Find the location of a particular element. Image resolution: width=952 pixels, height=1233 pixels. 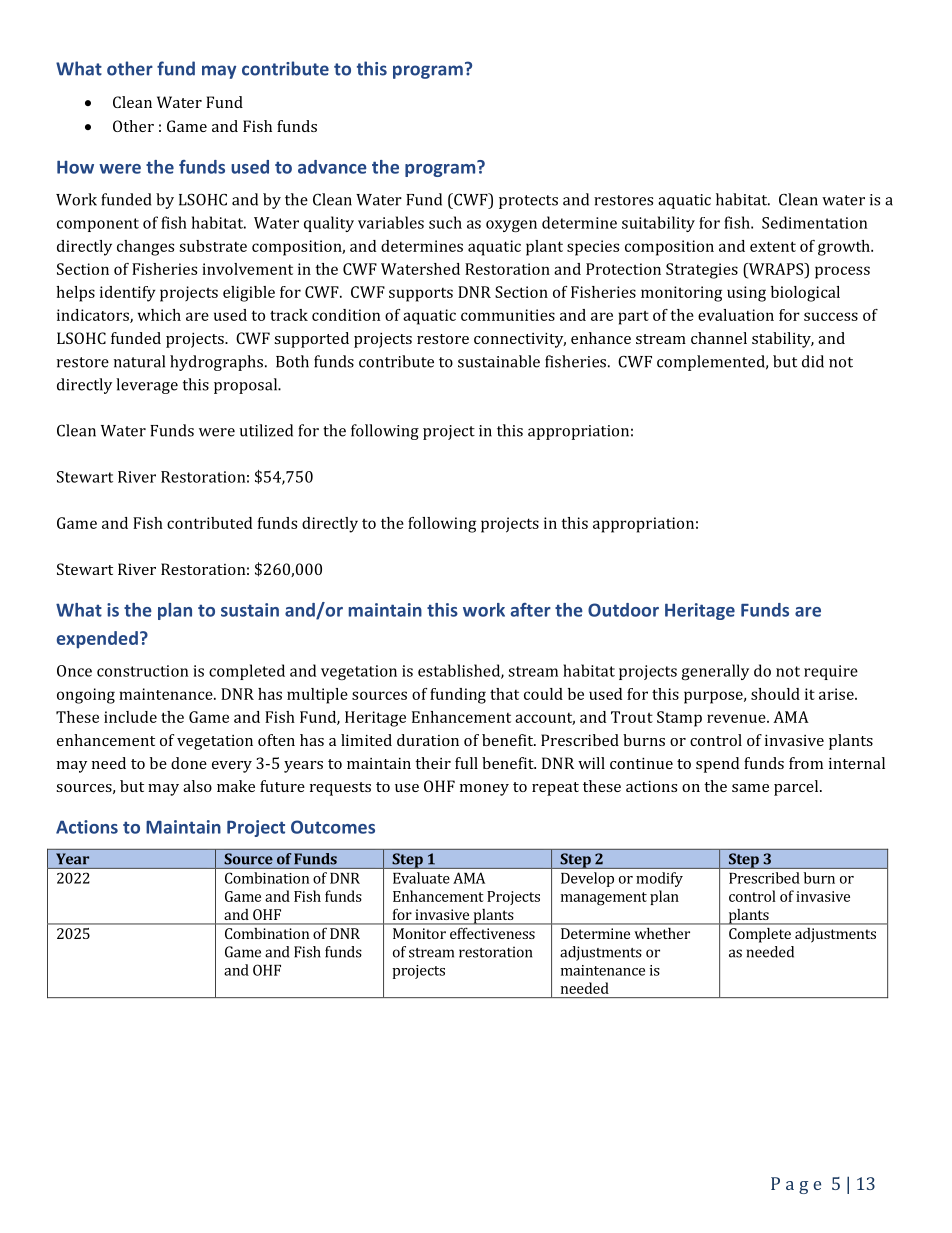

connectivity is located at coordinates (520, 340).
